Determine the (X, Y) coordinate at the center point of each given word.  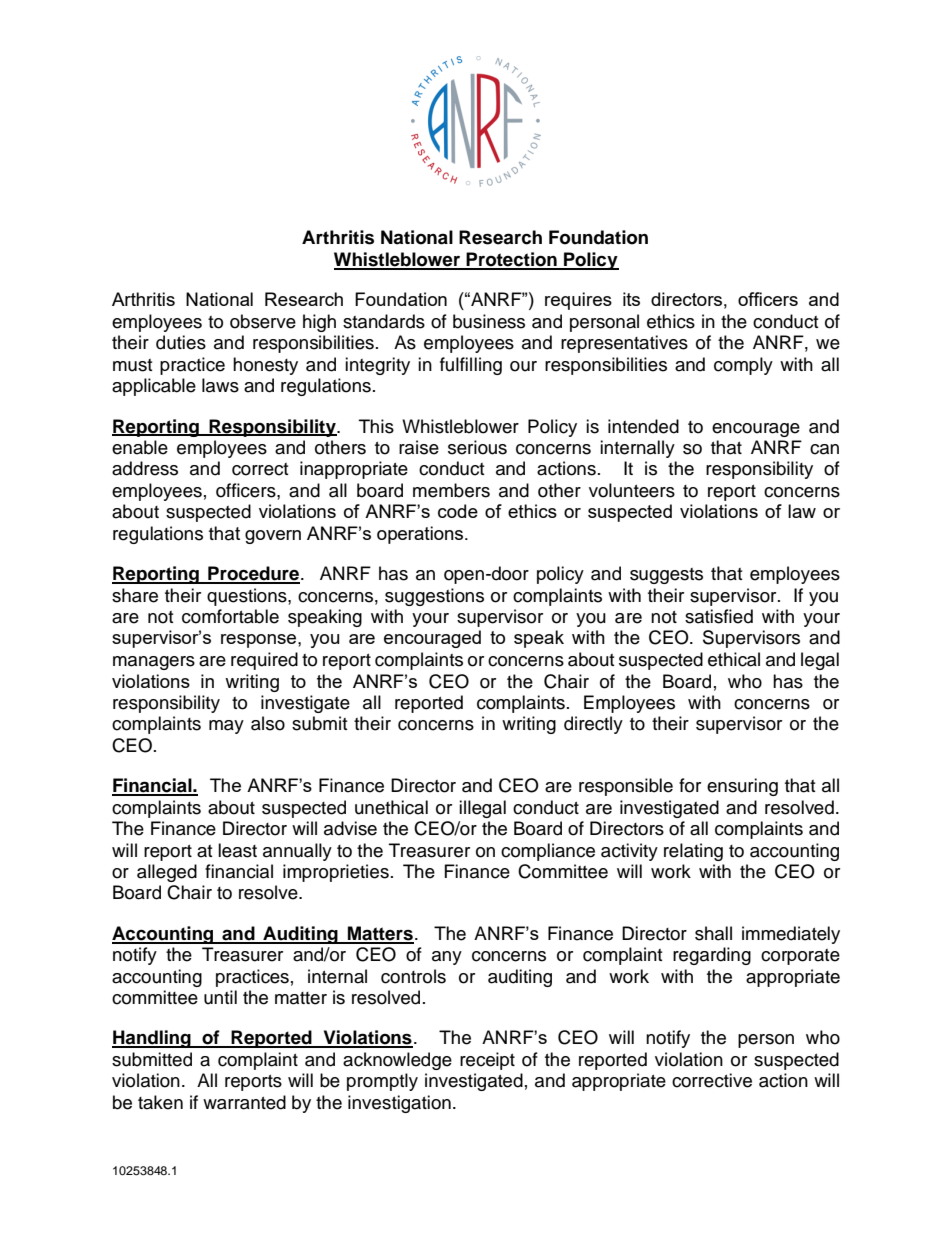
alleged (167, 873)
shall (713, 933)
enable (140, 447)
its (631, 299)
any (447, 958)
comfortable (230, 616)
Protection (512, 260)
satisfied (719, 616)
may (226, 727)
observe (263, 321)
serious (477, 447)
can (824, 449)
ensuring (742, 787)
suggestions (434, 597)
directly (593, 725)
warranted (244, 1102)
